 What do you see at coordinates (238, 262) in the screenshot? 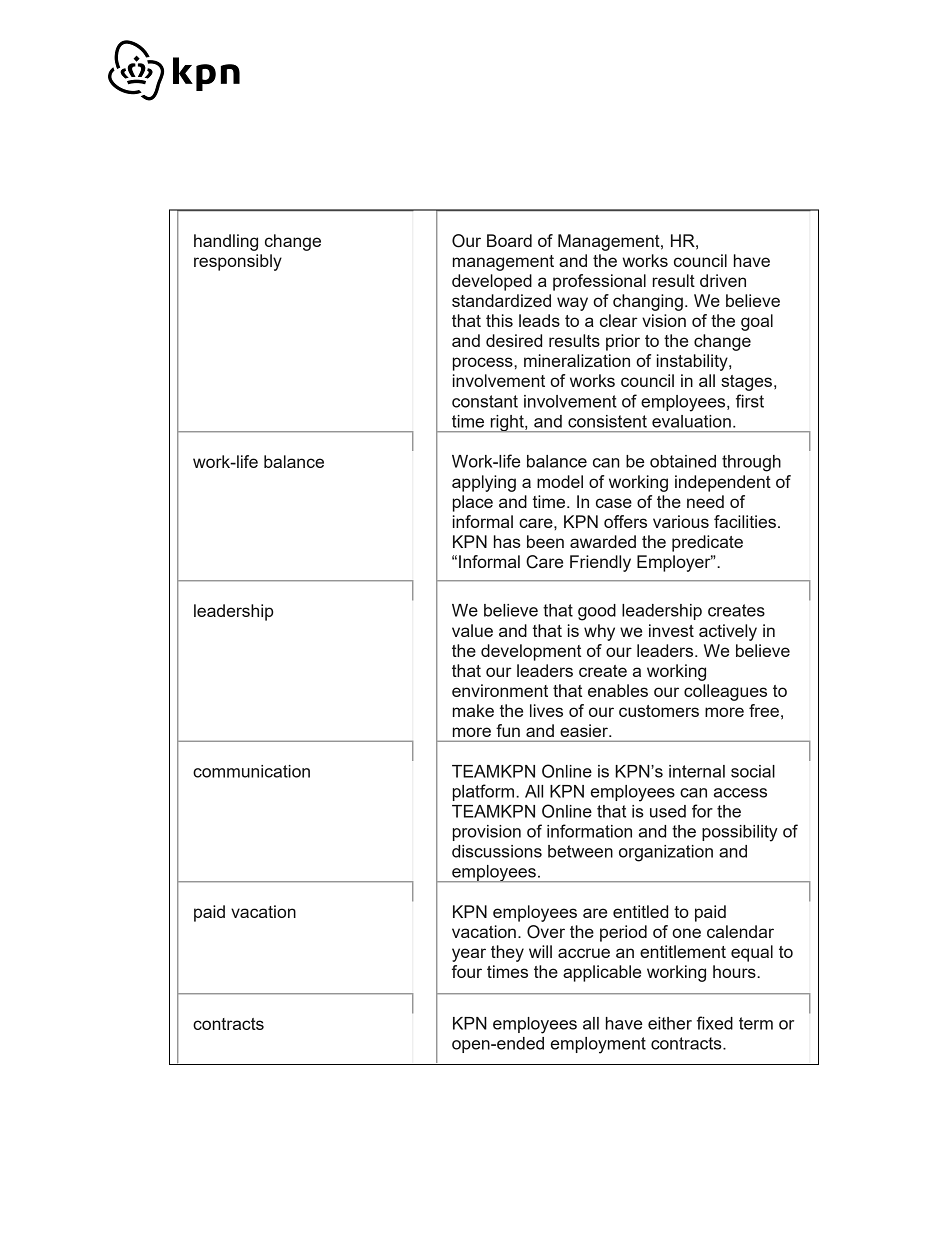
I see `responsibly` at bounding box center [238, 262].
